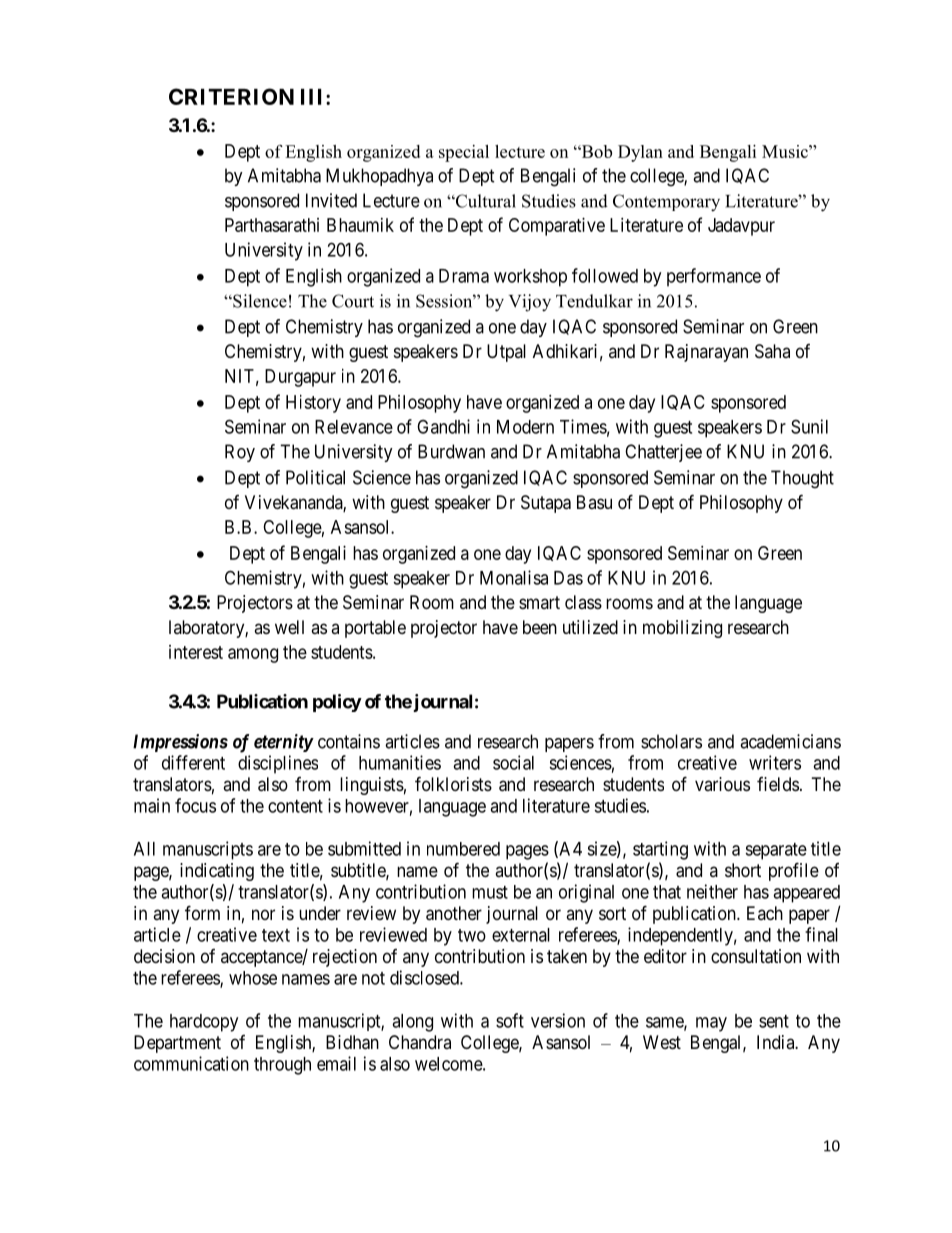  What do you see at coordinates (443, 426) in the screenshot?
I see `Gandhi` at bounding box center [443, 426].
